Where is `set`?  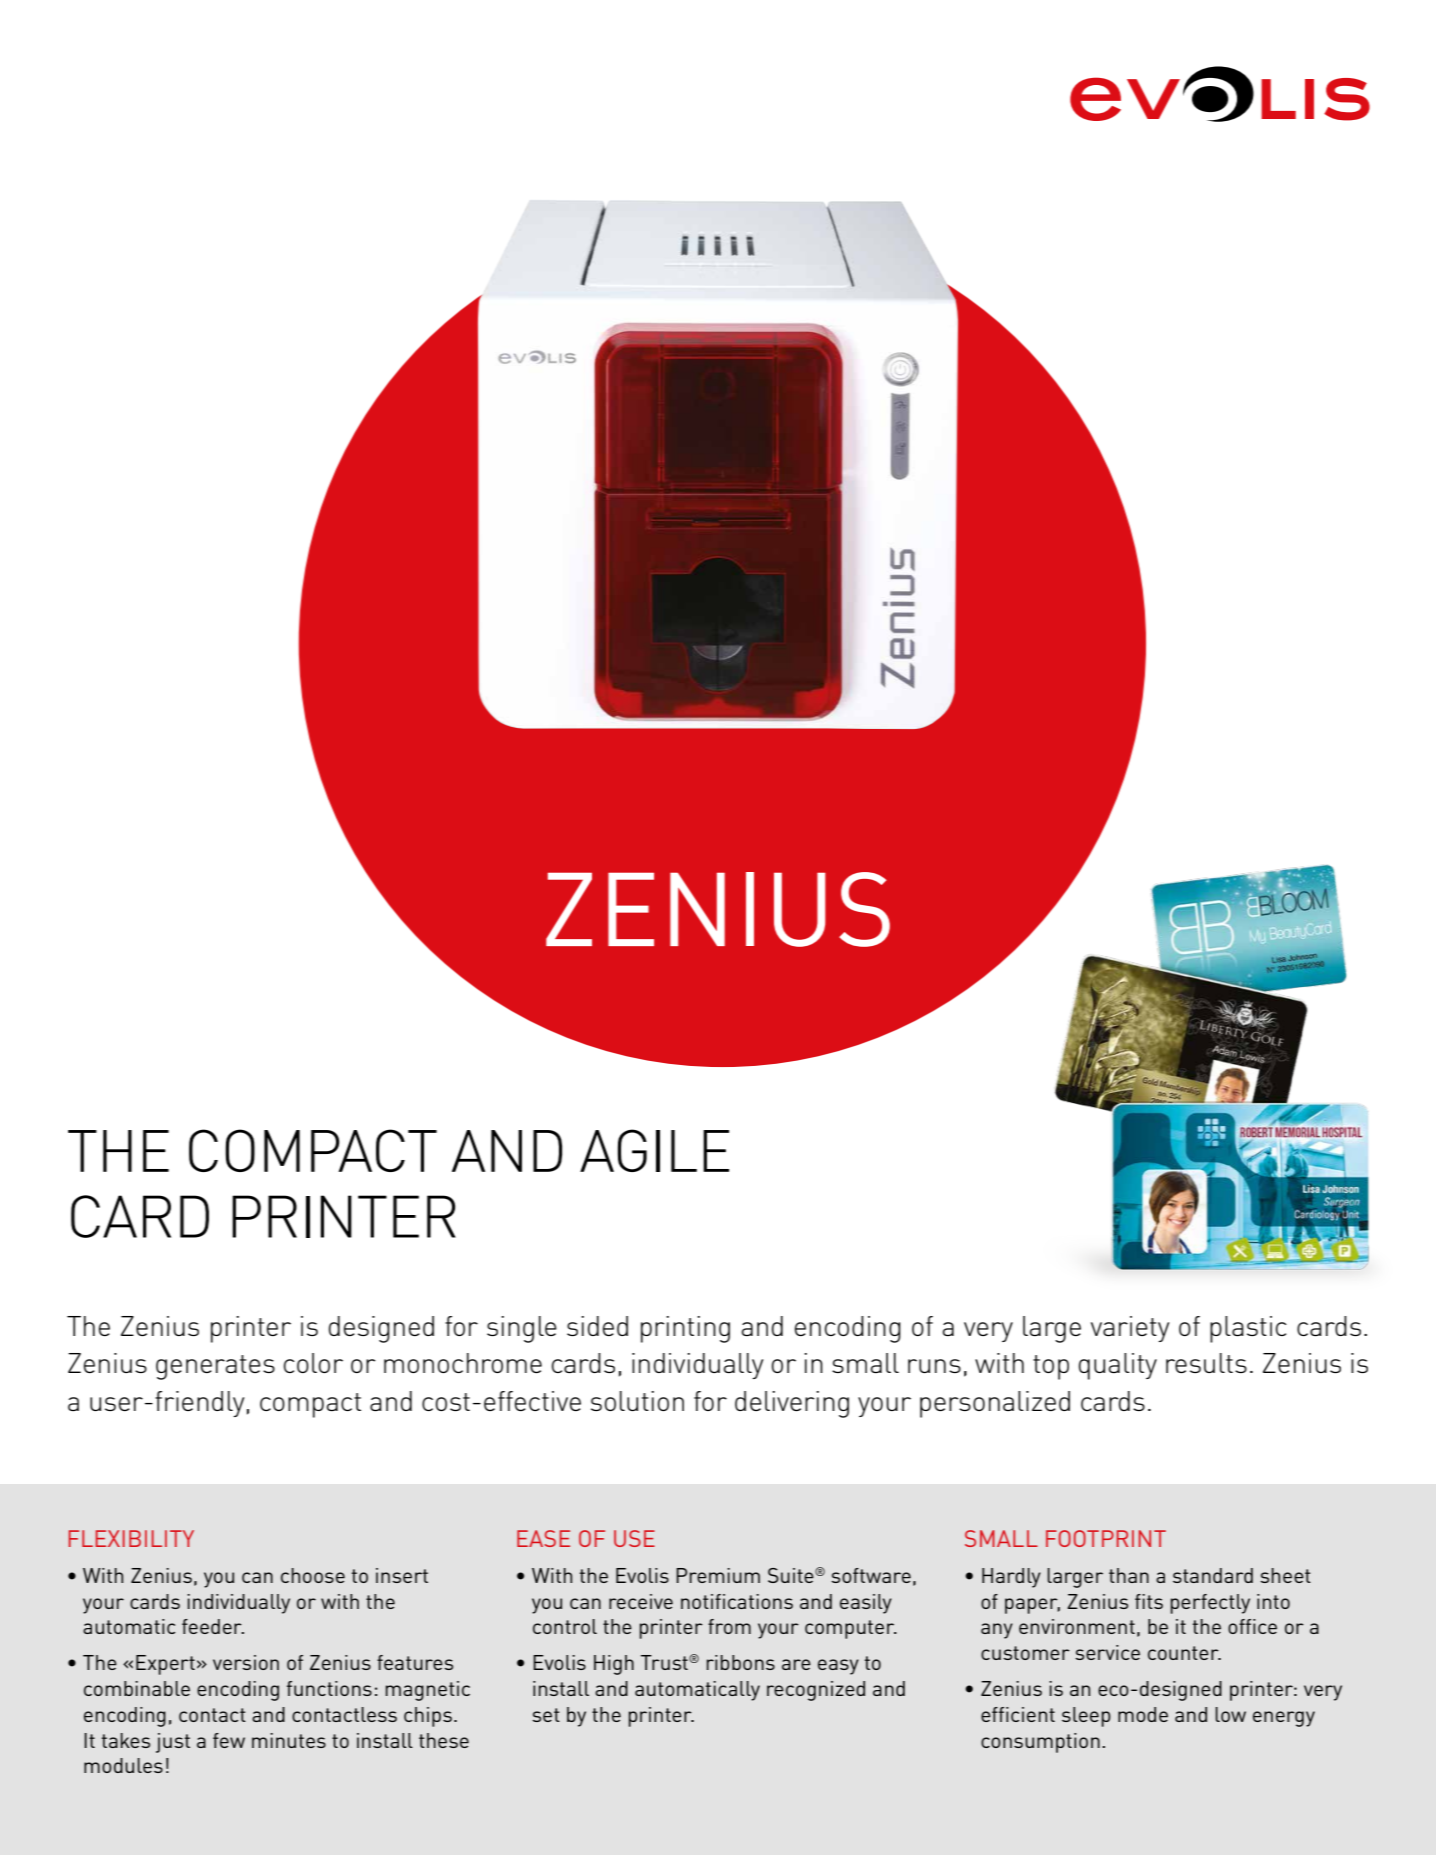
set is located at coordinates (546, 1715).
